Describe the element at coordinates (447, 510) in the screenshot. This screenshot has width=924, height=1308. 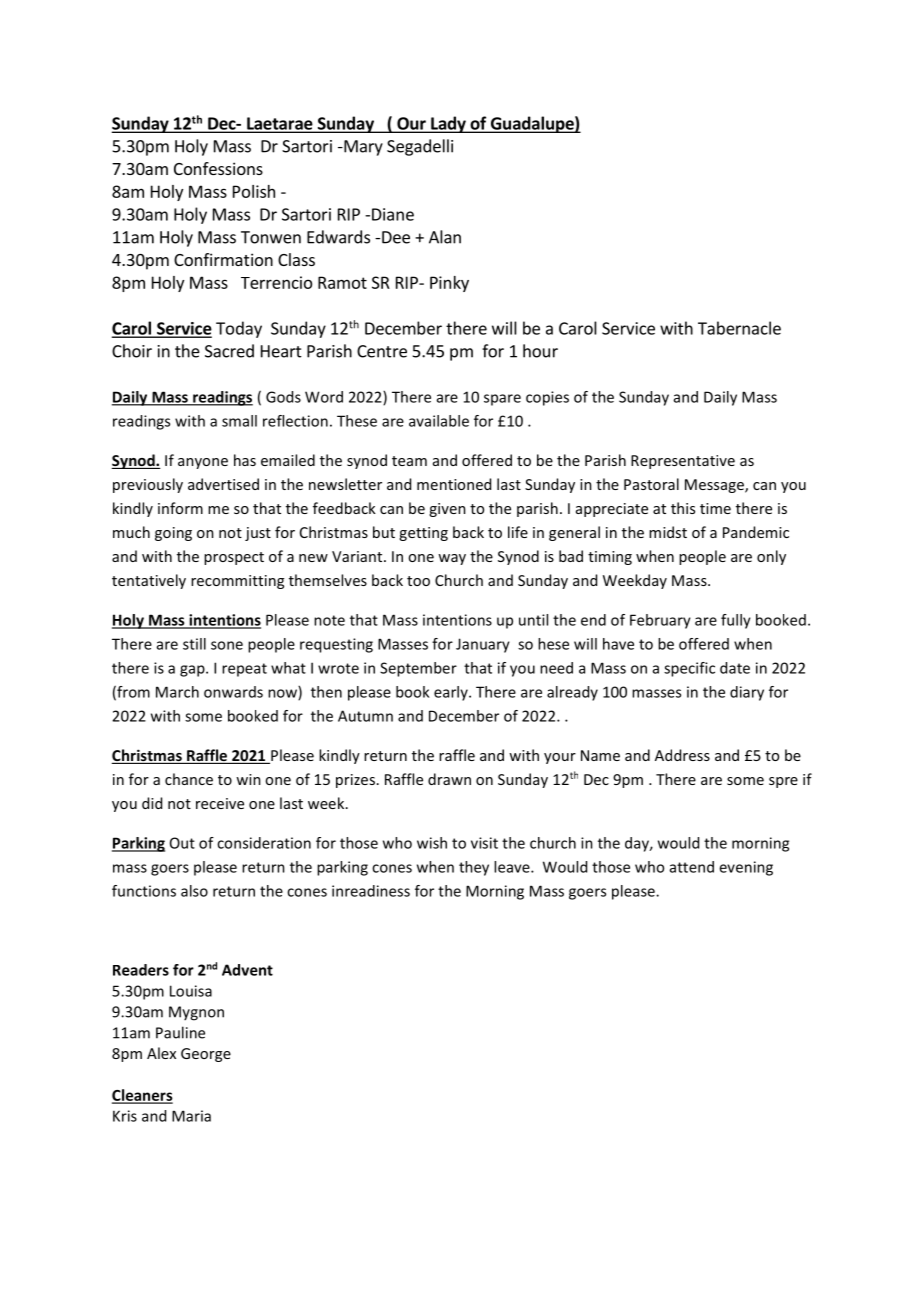
I see `given` at that location.
